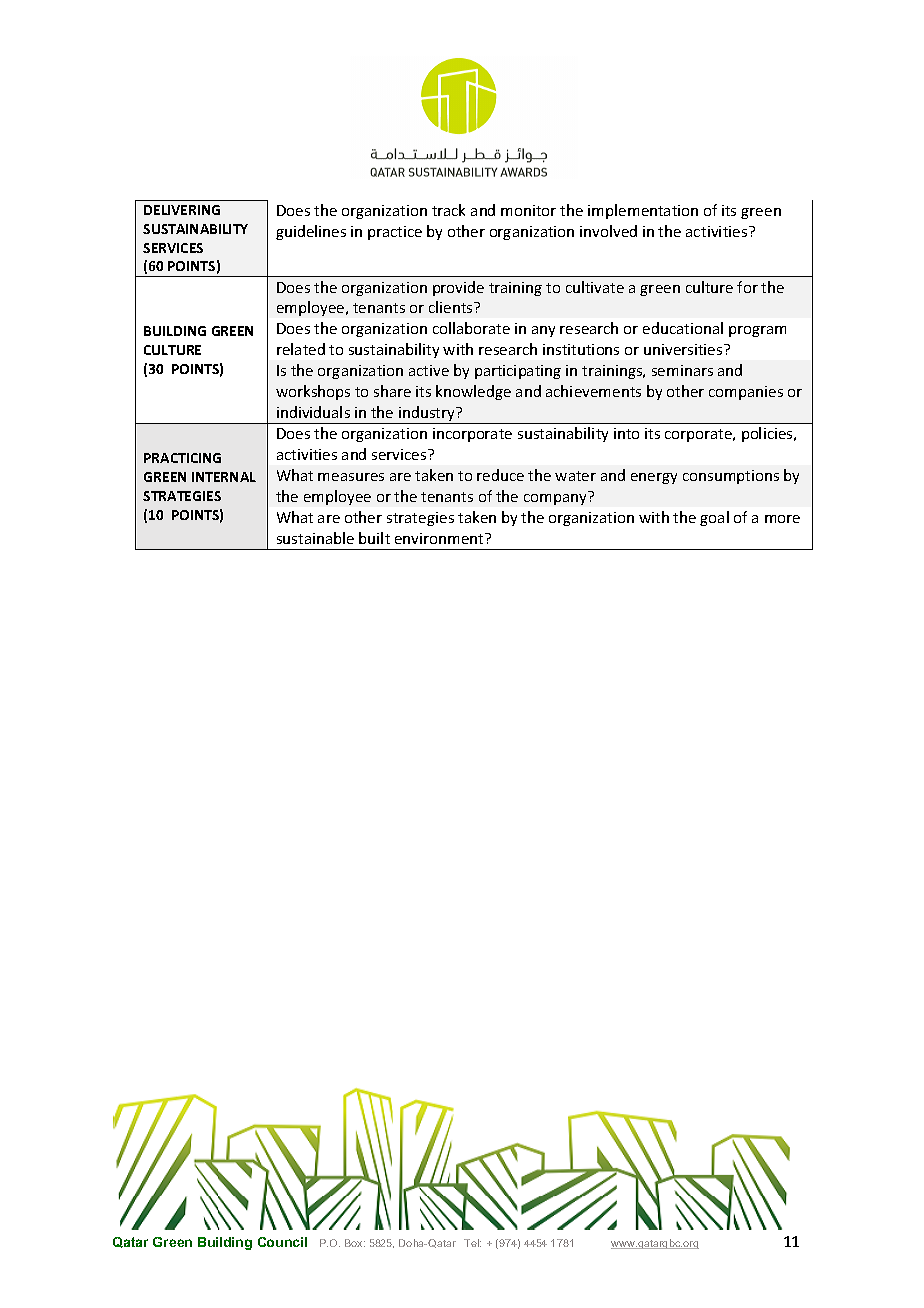 The image size is (924, 1308). Describe the element at coordinates (374, 538) in the document. I see `built` at that location.
